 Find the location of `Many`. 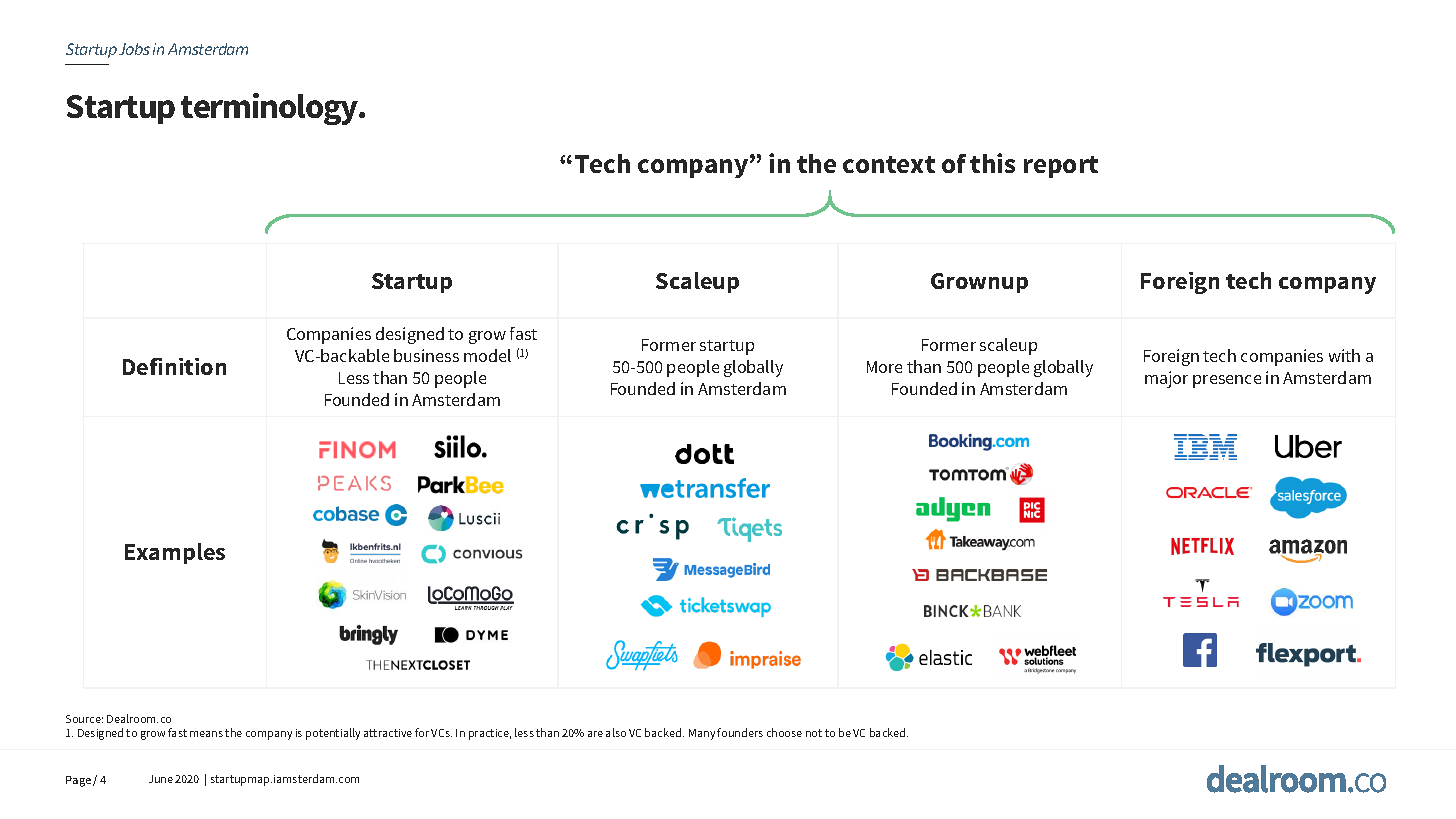

Many is located at coordinates (703, 734).
